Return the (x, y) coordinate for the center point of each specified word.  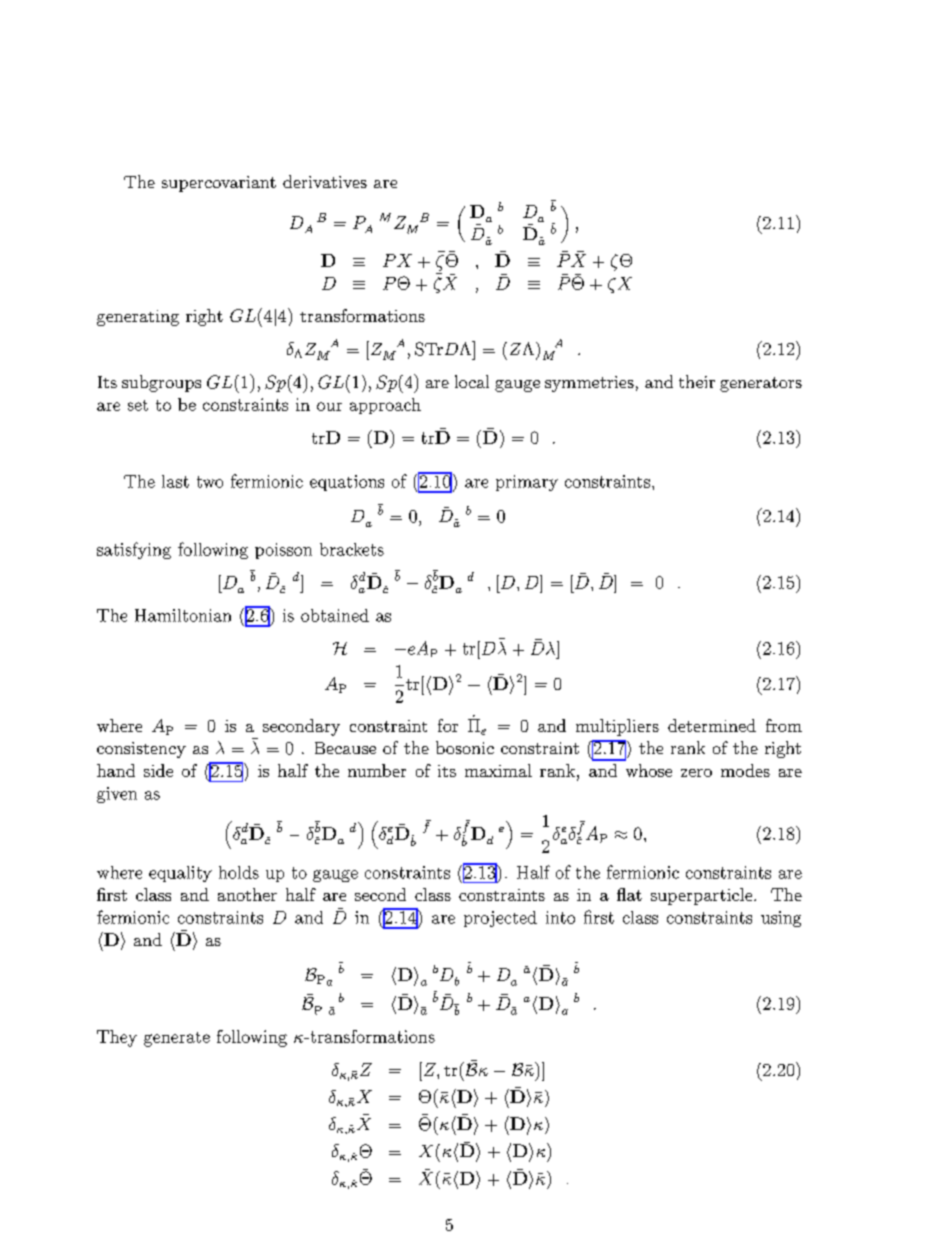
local (472, 381)
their (697, 381)
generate (177, 1039)
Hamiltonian (183, 615)
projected (500, 919)
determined (712, 725)
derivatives (325, 181)
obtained (335, 615)
